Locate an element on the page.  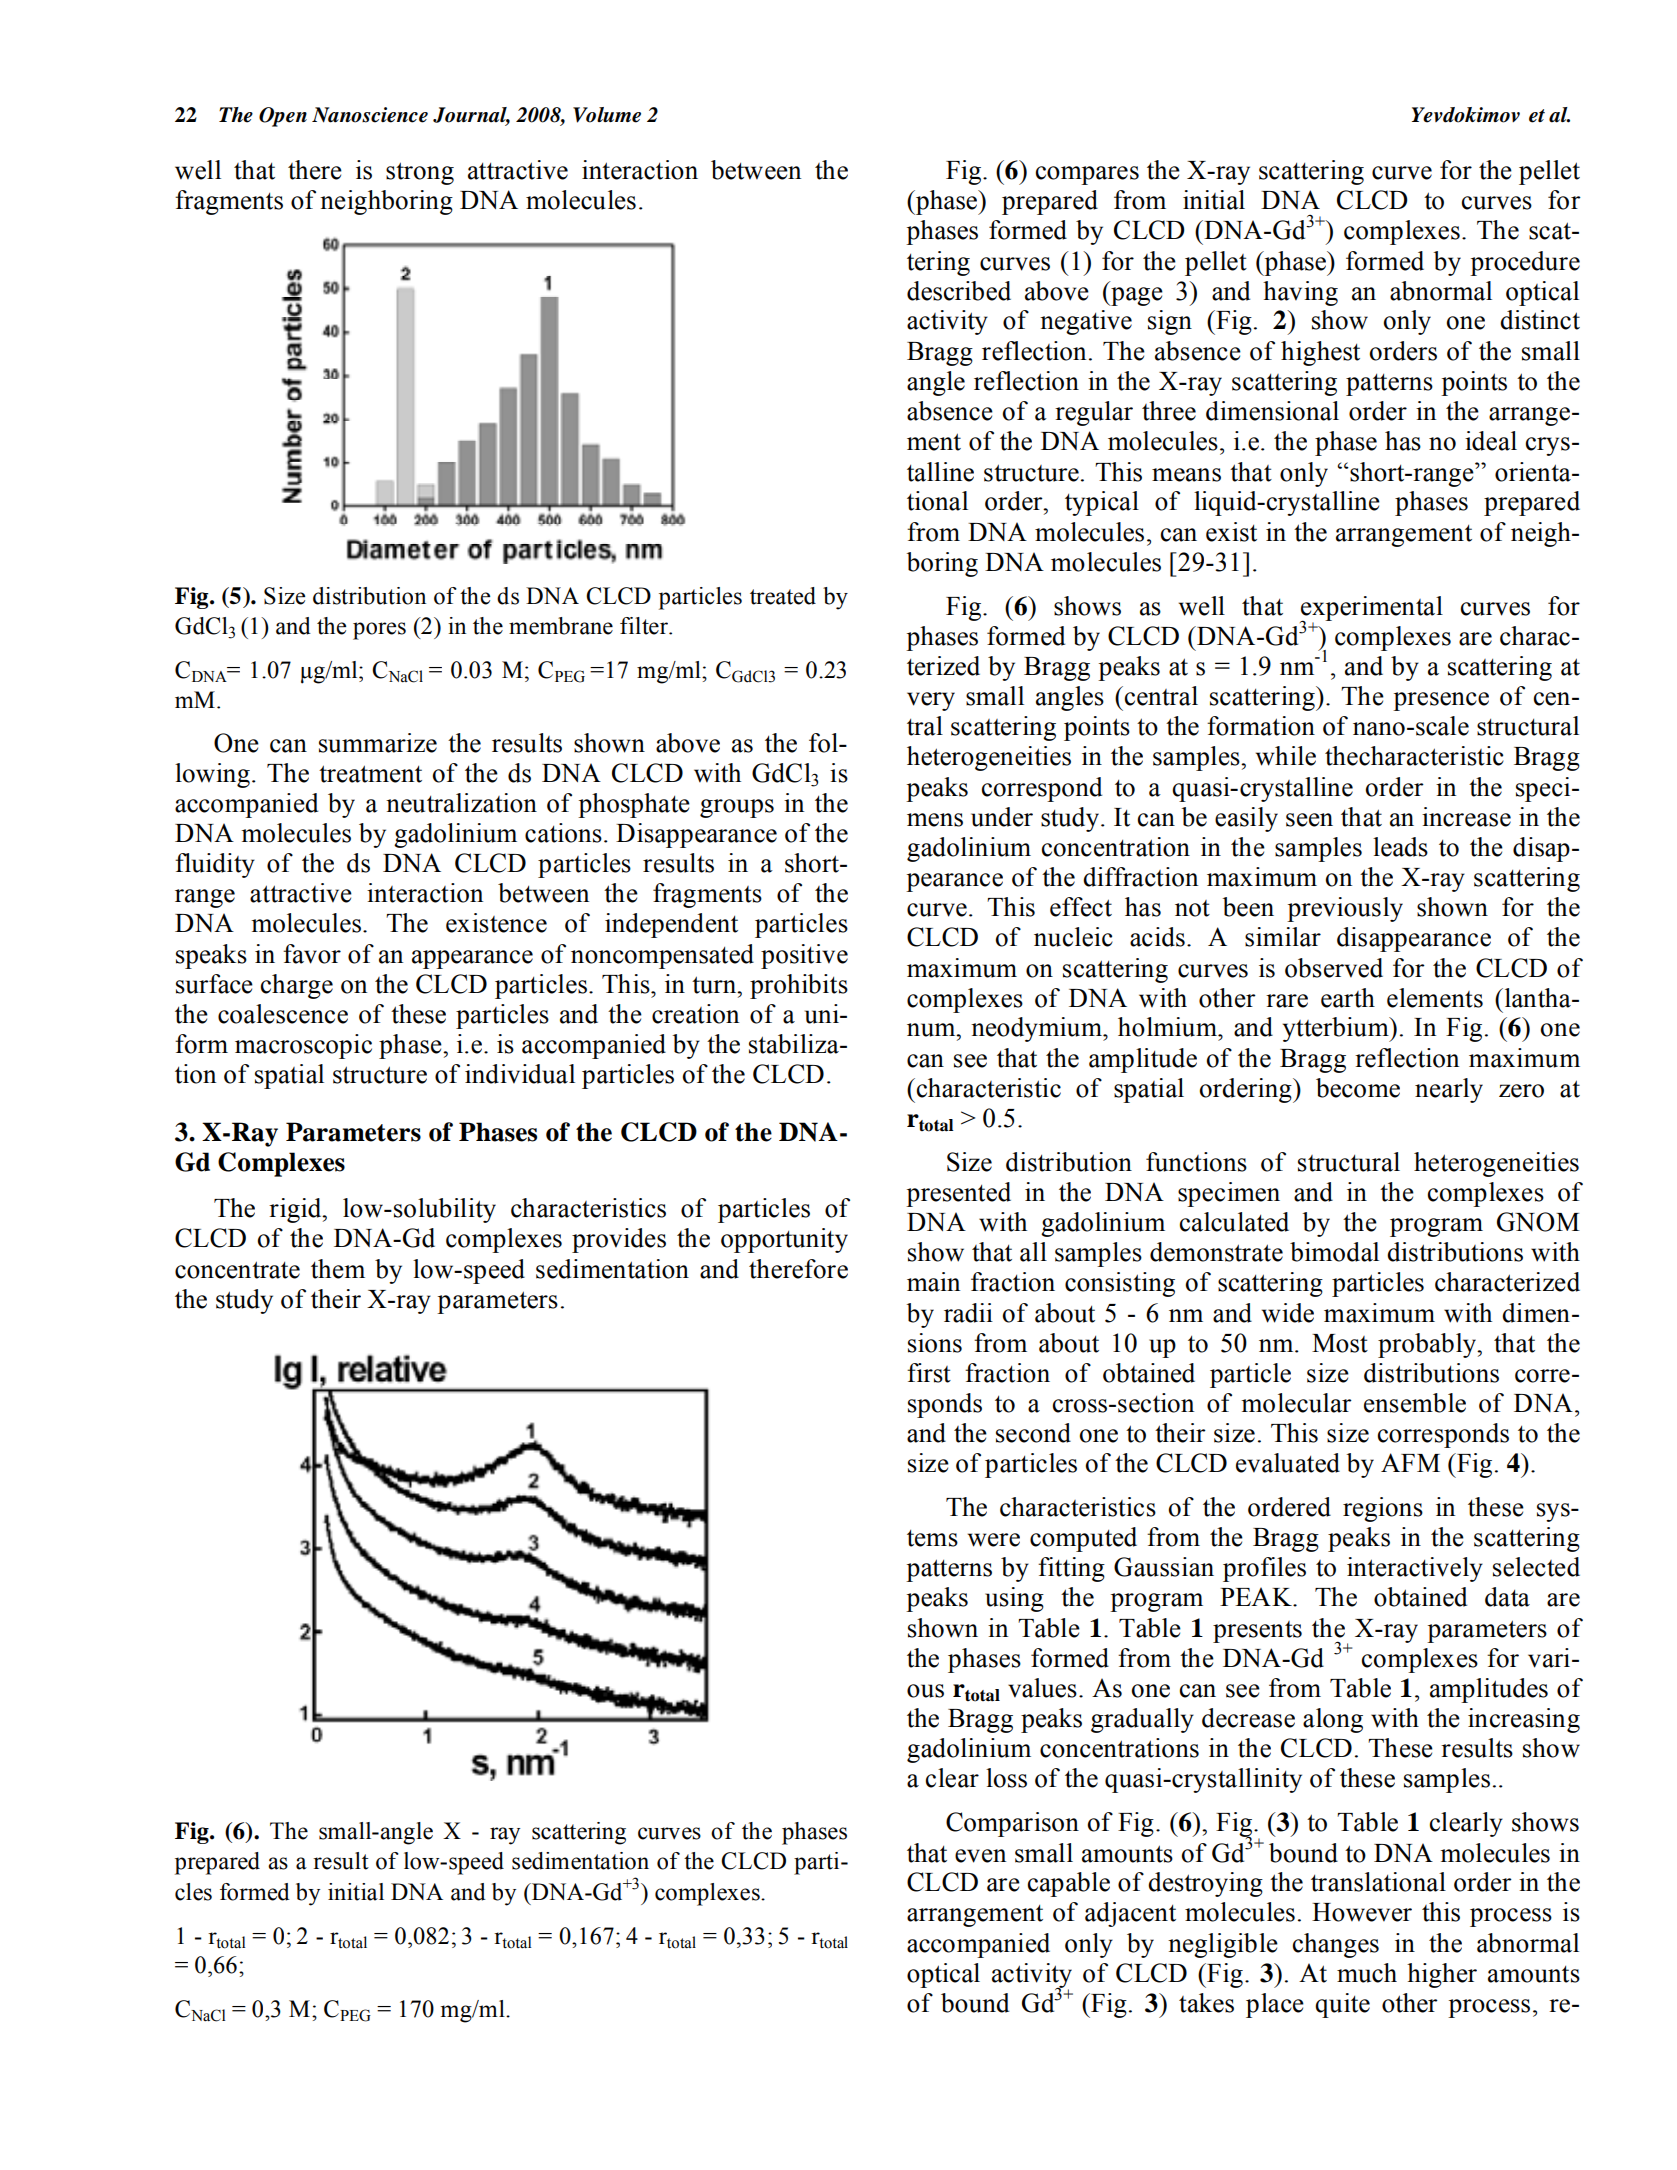
much is located at coordinates (1367, 1973).
